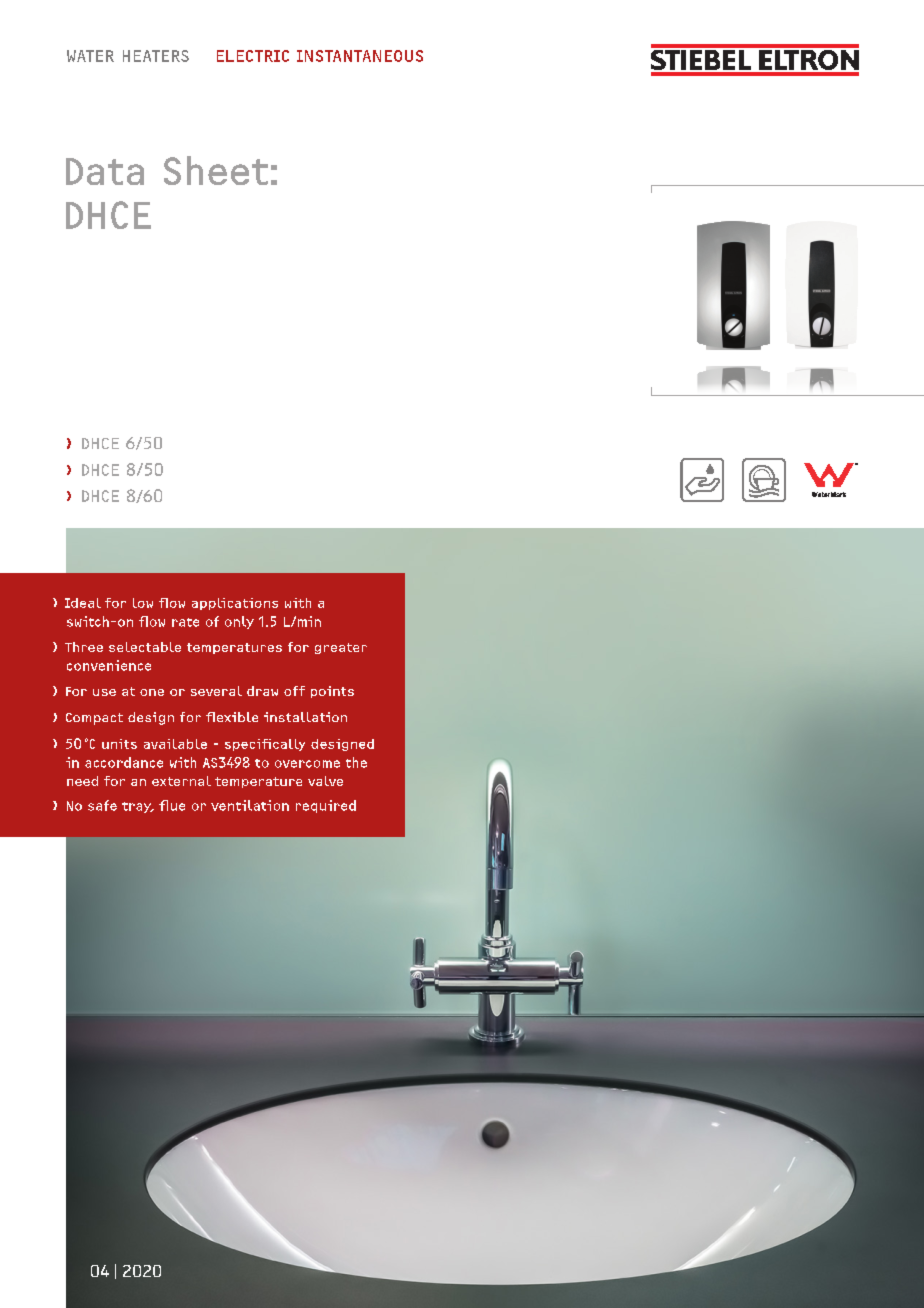 This screenshot has height=1308, width=924. I want to click on greater, so click(341, 648).
